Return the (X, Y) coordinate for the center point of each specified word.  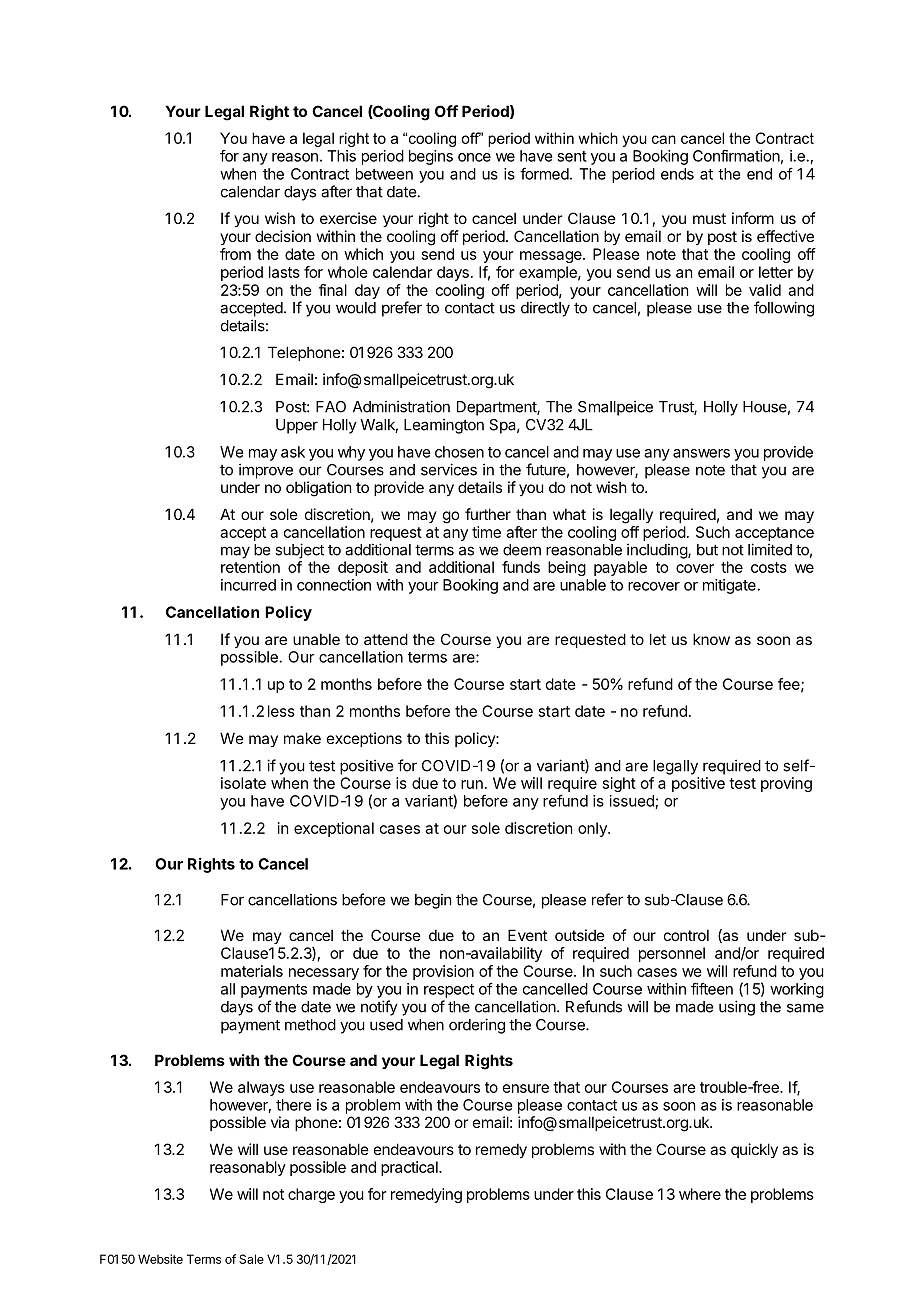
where (700, 1194)
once (474, 157)
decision (283, 236)
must (709, 218)
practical (410, 1168)
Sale (251, 1259)
